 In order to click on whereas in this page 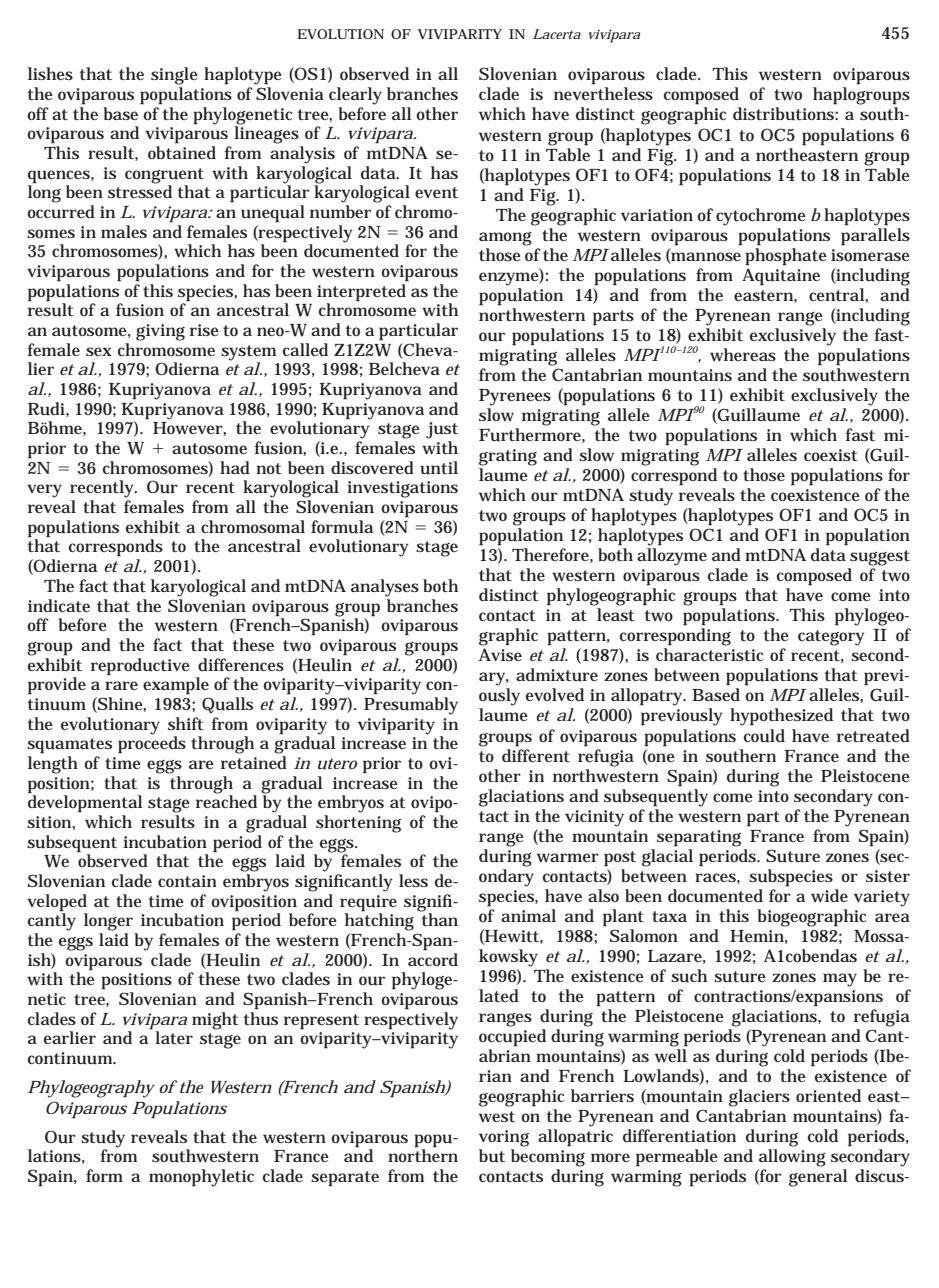, I will do `click(743, 354)`.
